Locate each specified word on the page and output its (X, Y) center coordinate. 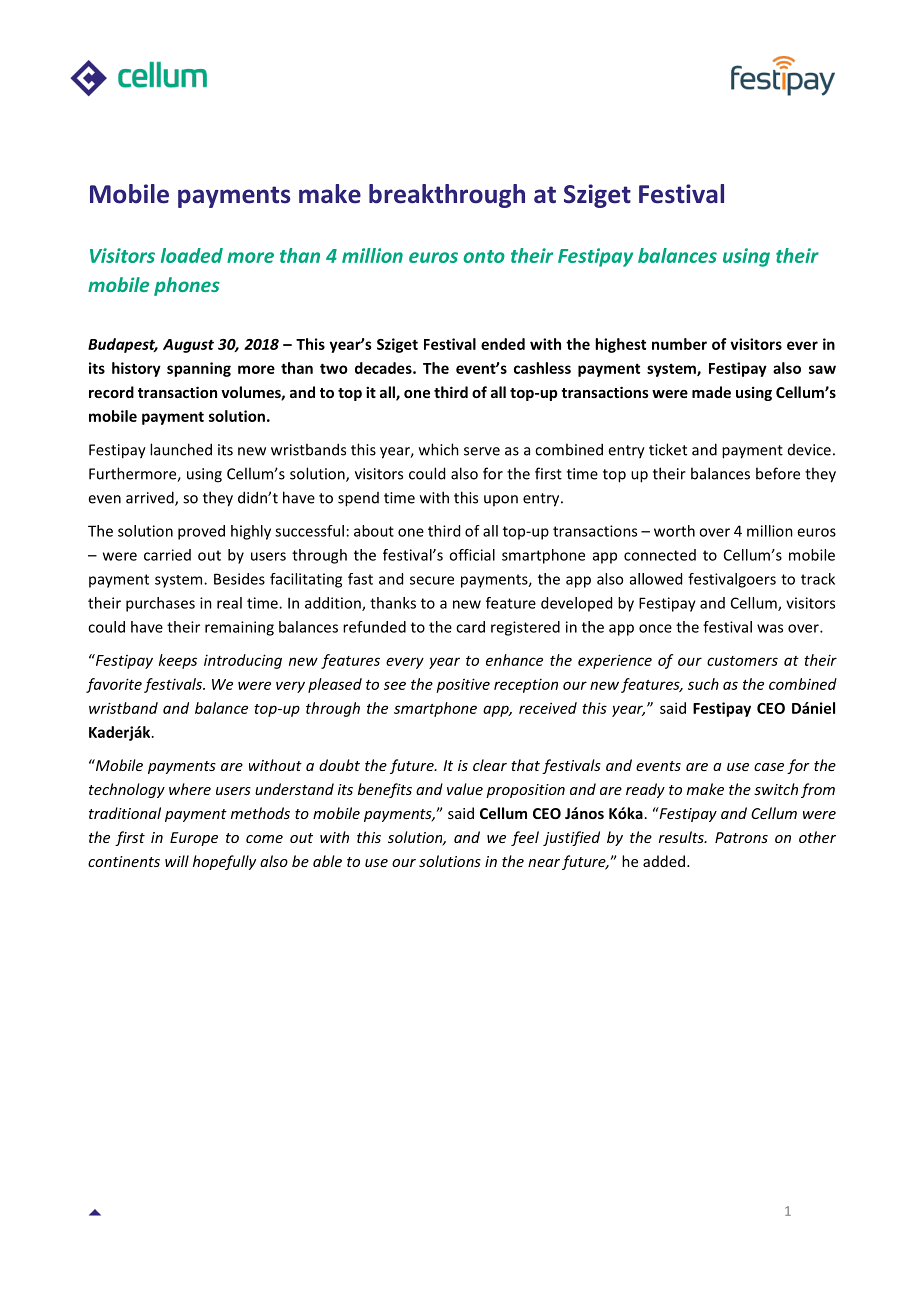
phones (187, 286)
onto (484, 256)
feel (525, 838)
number (679, 344)
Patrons (741, 837)
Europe (194, 839)
